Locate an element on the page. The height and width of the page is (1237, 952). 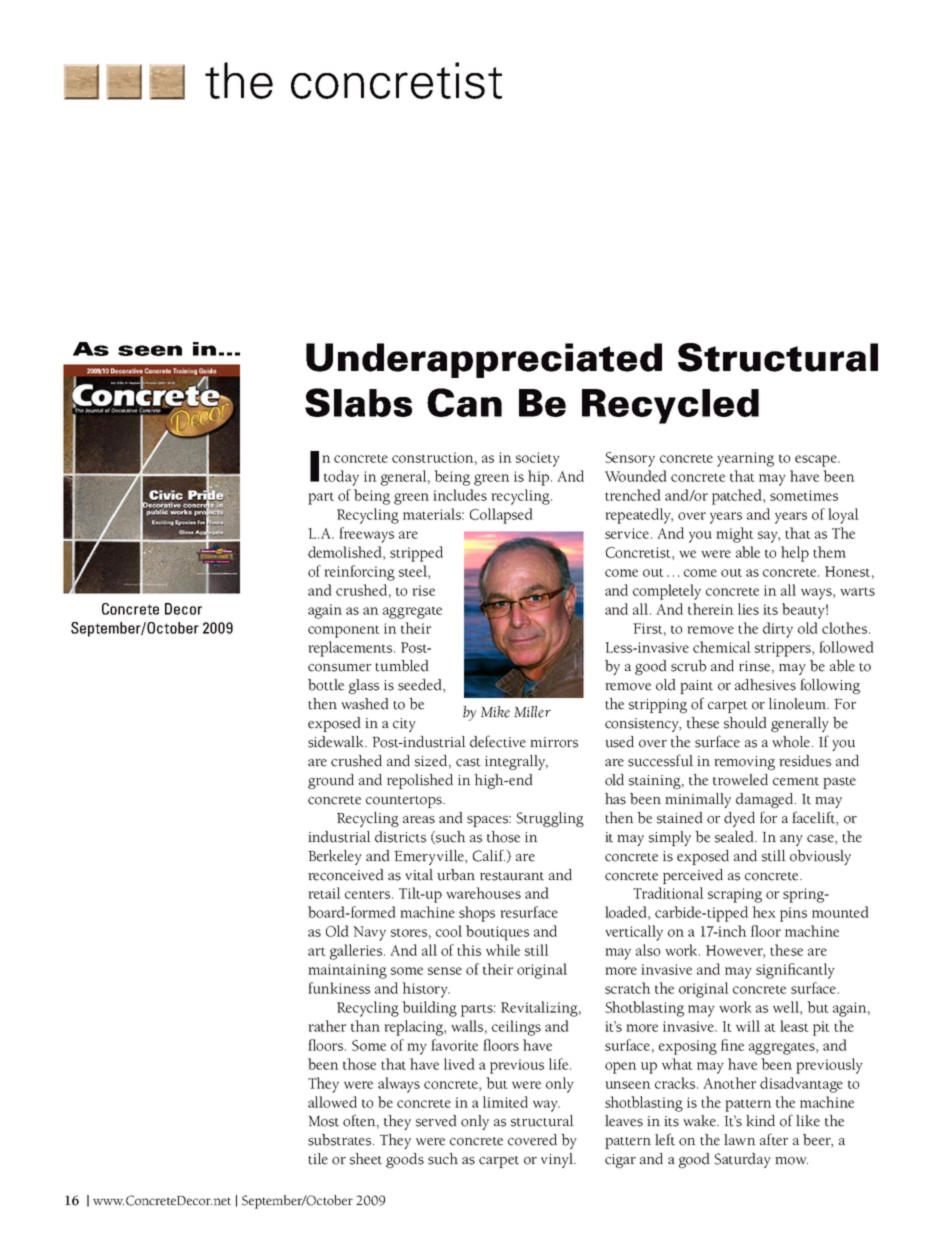
Struggling is located at coordinates (550, 819).
